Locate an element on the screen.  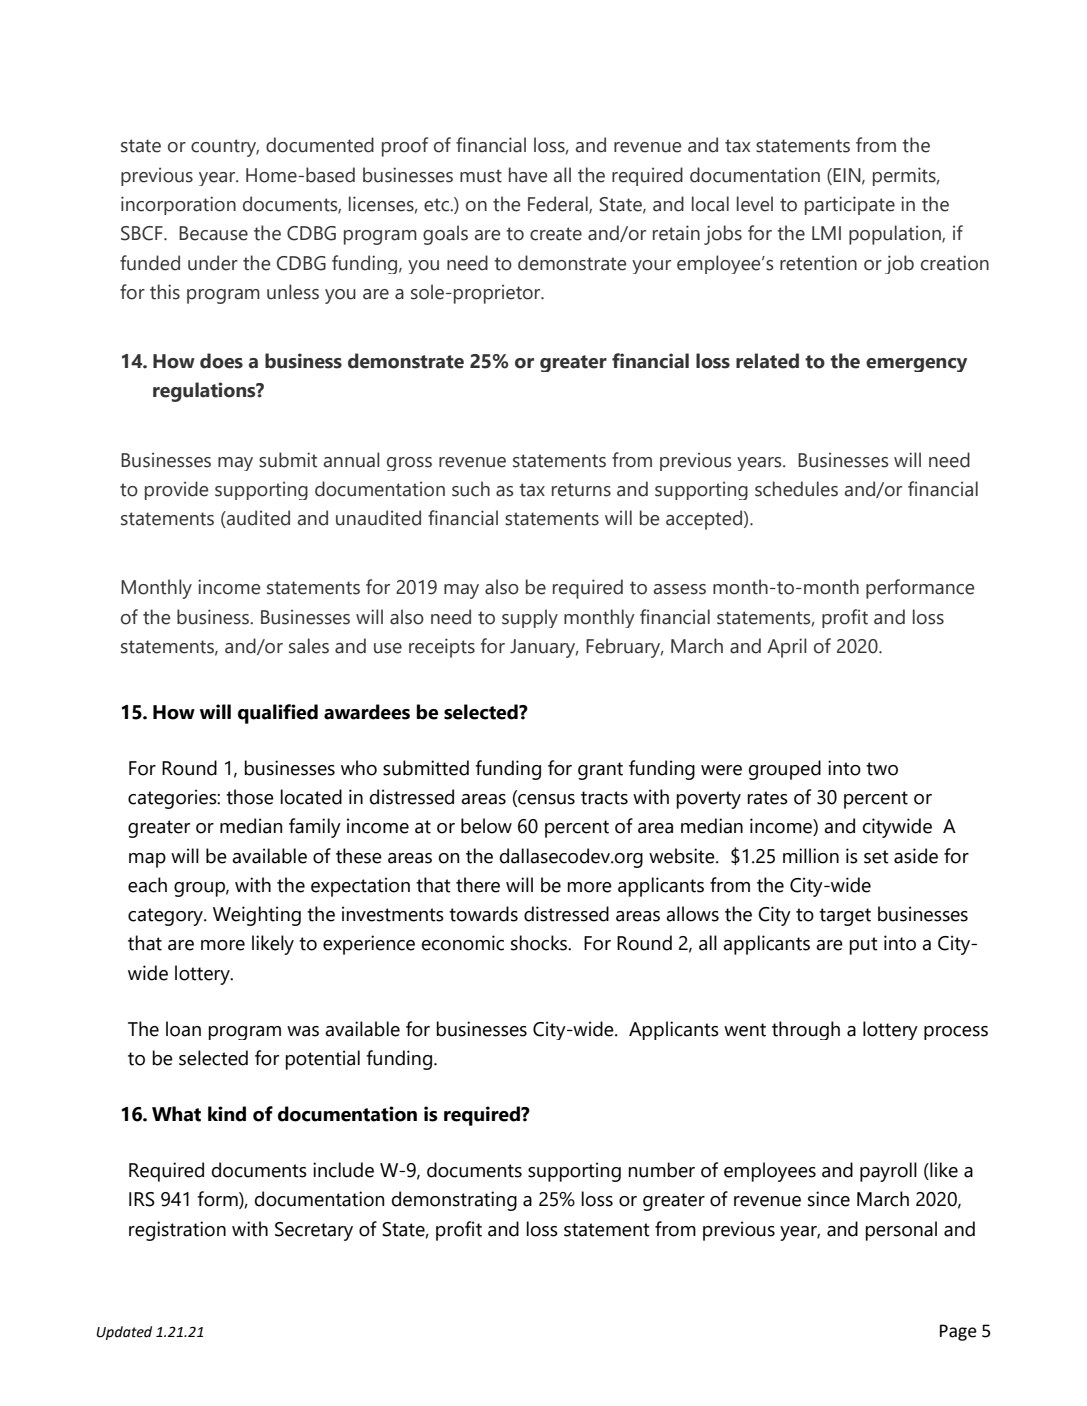
provide is located at coordinates (176, 490).
